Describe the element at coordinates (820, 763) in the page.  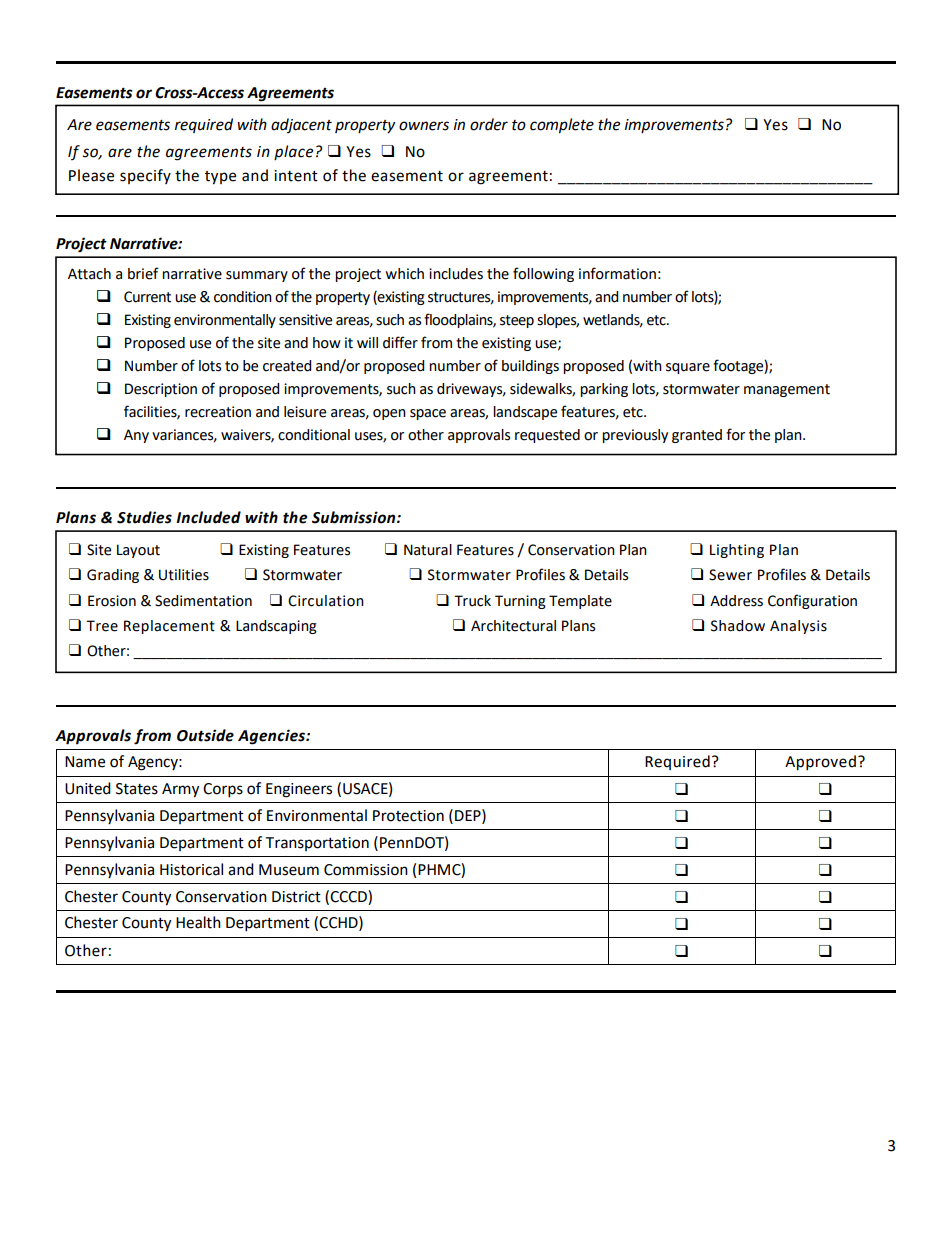
I see `Approved` at that location.
